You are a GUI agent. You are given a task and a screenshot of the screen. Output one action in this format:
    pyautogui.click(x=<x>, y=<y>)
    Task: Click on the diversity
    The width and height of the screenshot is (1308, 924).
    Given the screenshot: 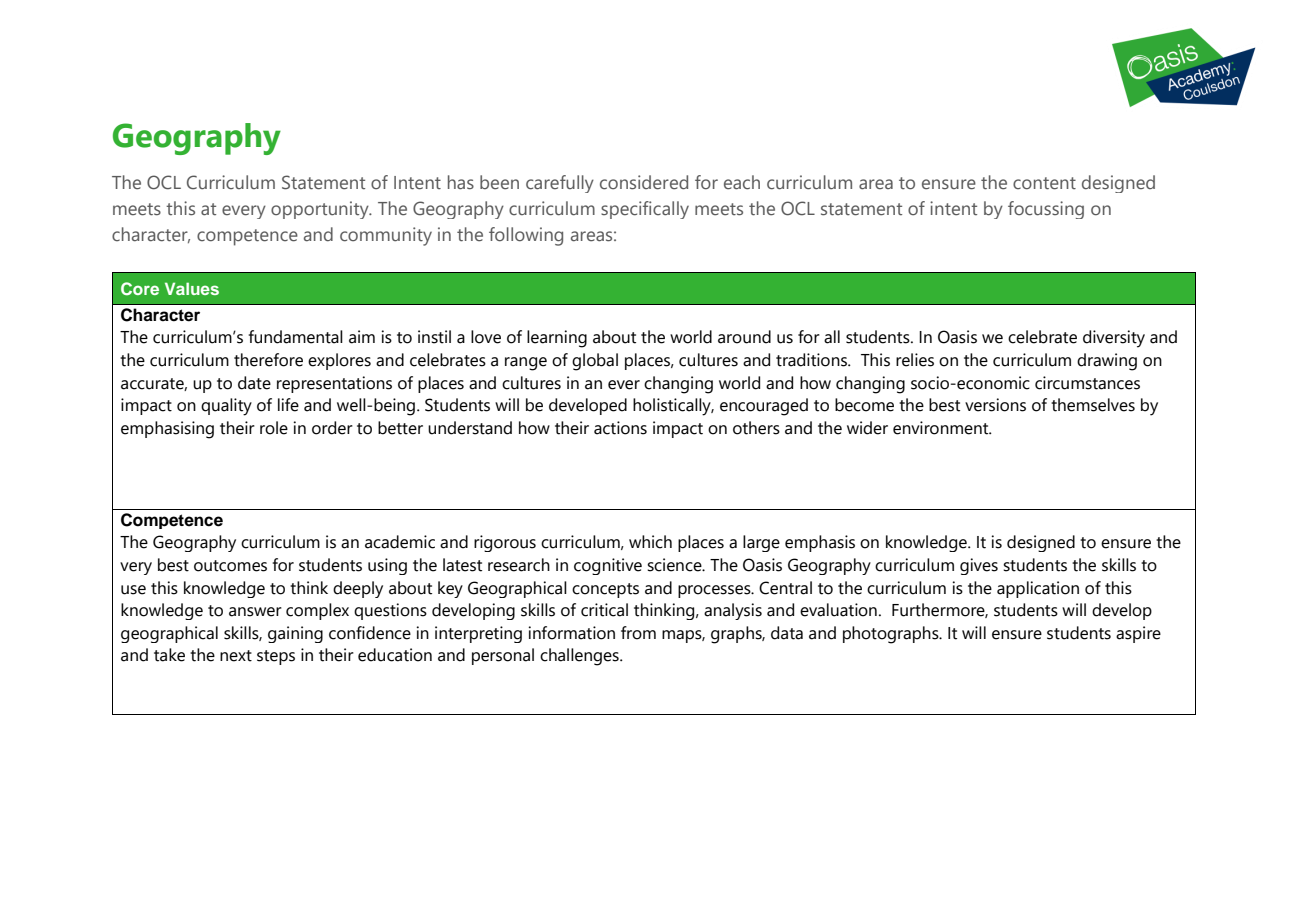 What is the action you would take?
    pyautogui.click(x=1114, y=339)
